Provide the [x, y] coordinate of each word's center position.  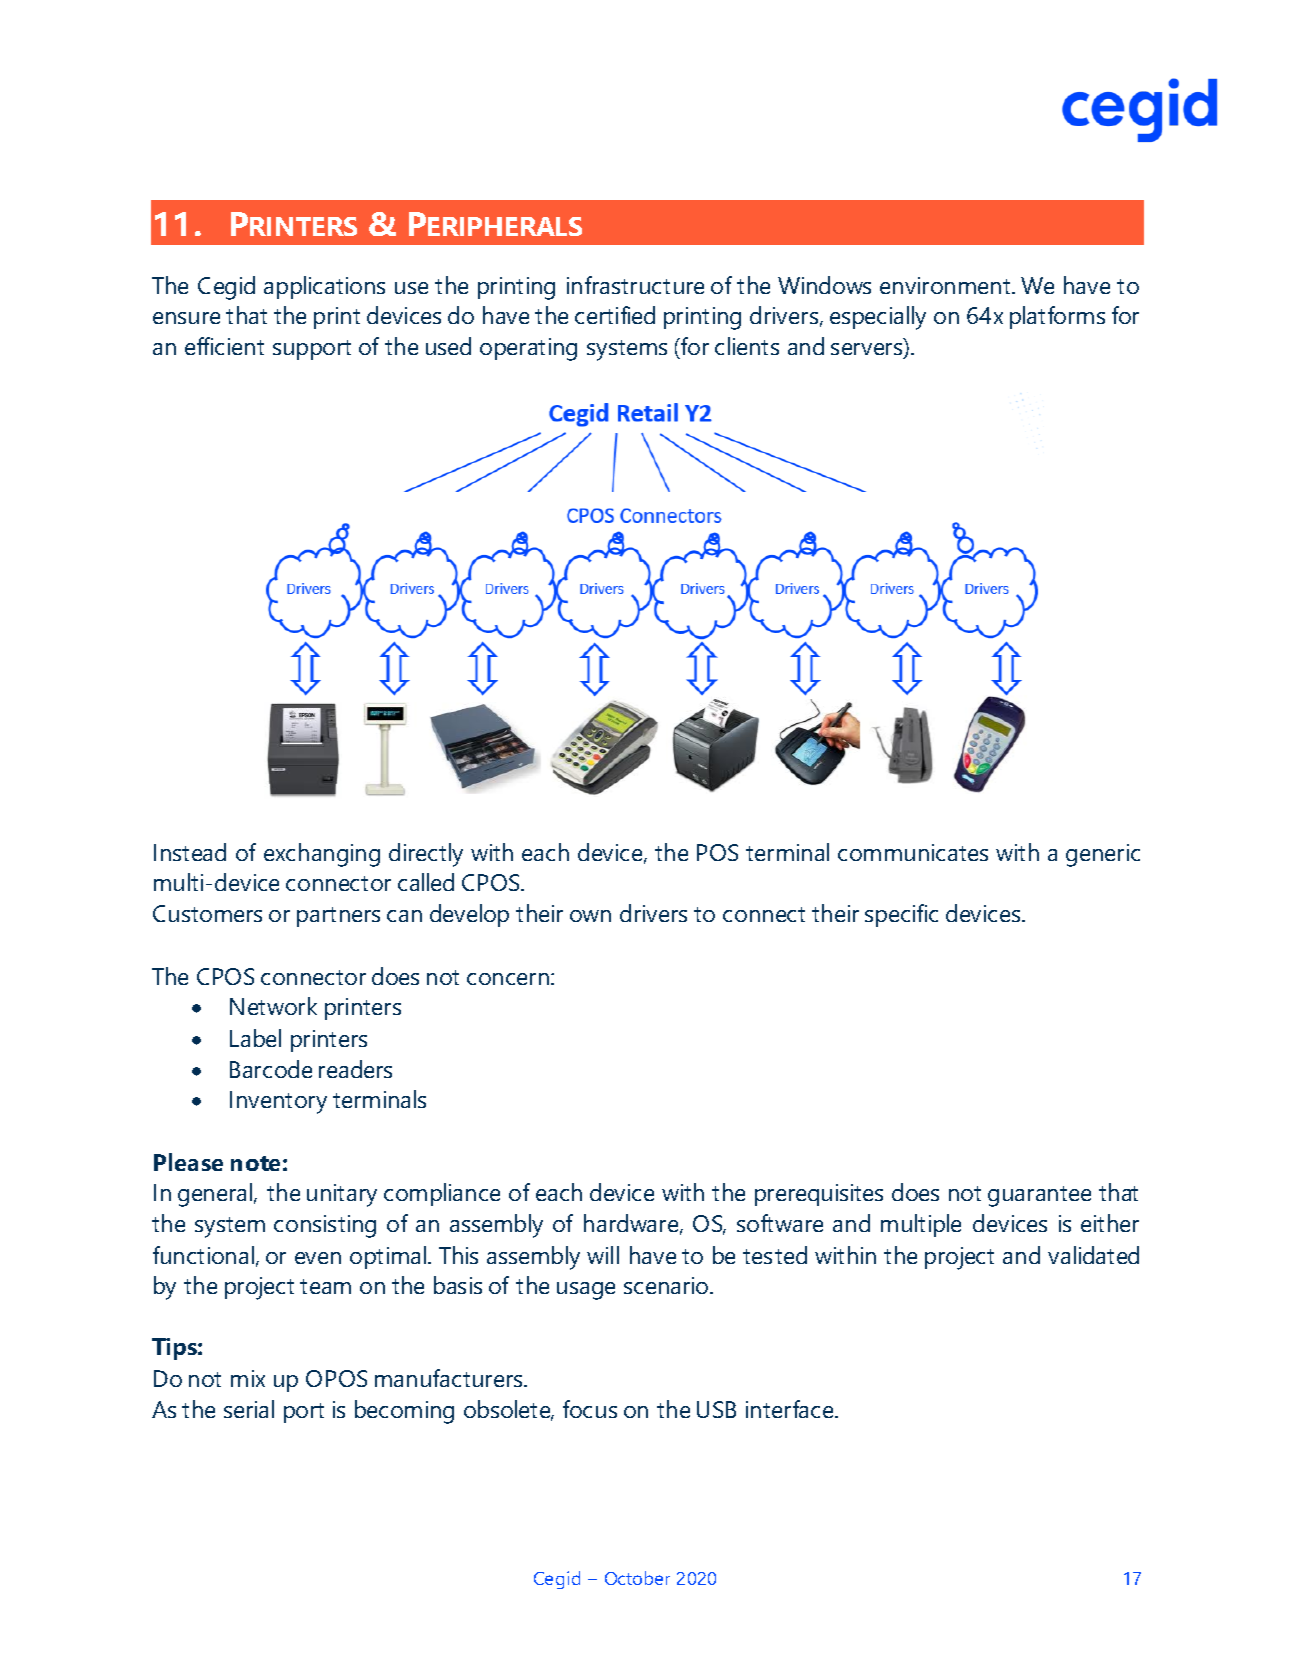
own [590, 916]
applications [324, 287]
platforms [1057, 317]
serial [249, 1409]
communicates [913, 852]
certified [615, 315]
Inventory [278, 1102]
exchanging [322, 855]
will [603, 1255]
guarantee [1039, 1196]
